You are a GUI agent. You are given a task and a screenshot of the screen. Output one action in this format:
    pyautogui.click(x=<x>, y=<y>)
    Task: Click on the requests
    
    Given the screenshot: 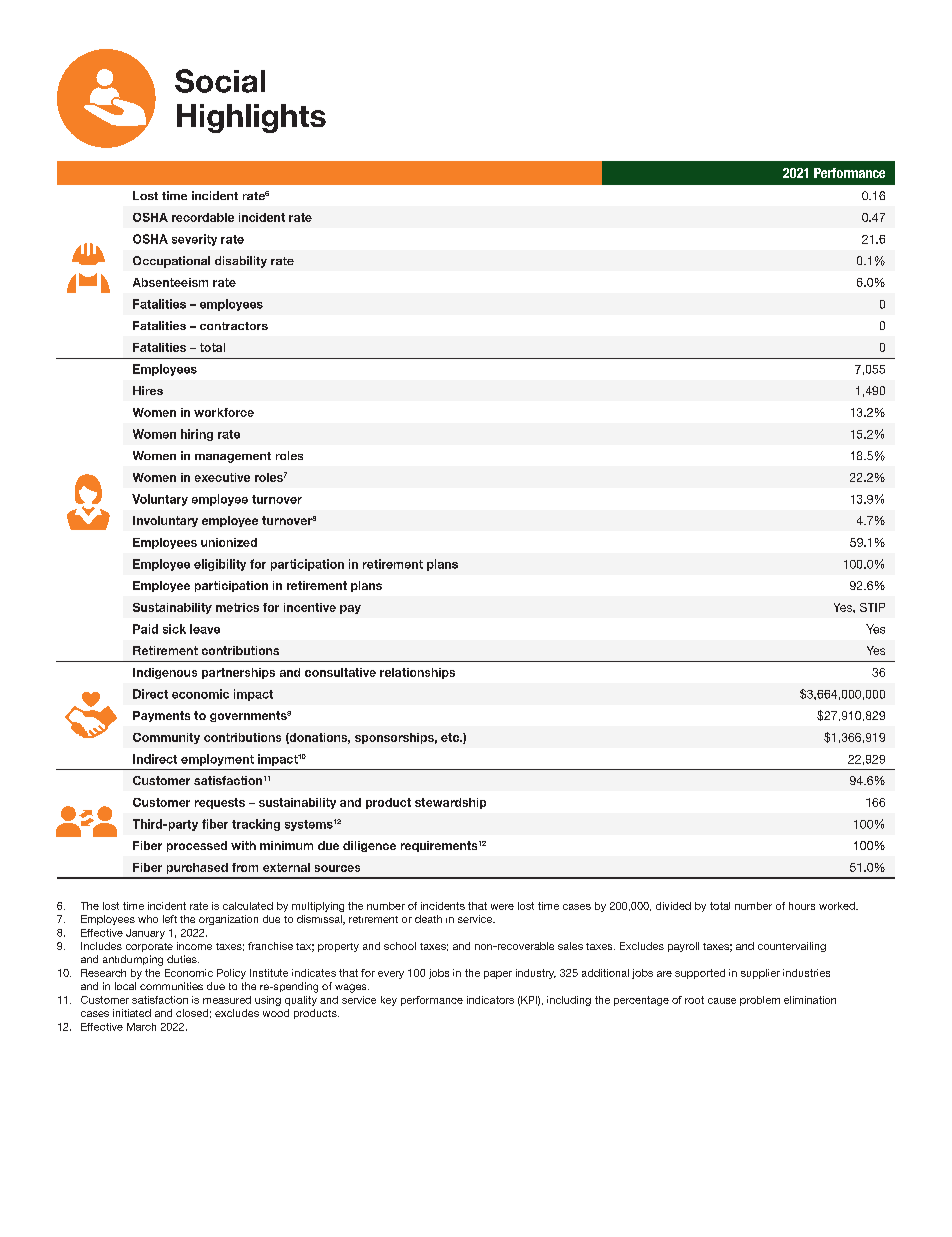 What is the action you would take?
    pyautogui.click(x=220, y=803)
